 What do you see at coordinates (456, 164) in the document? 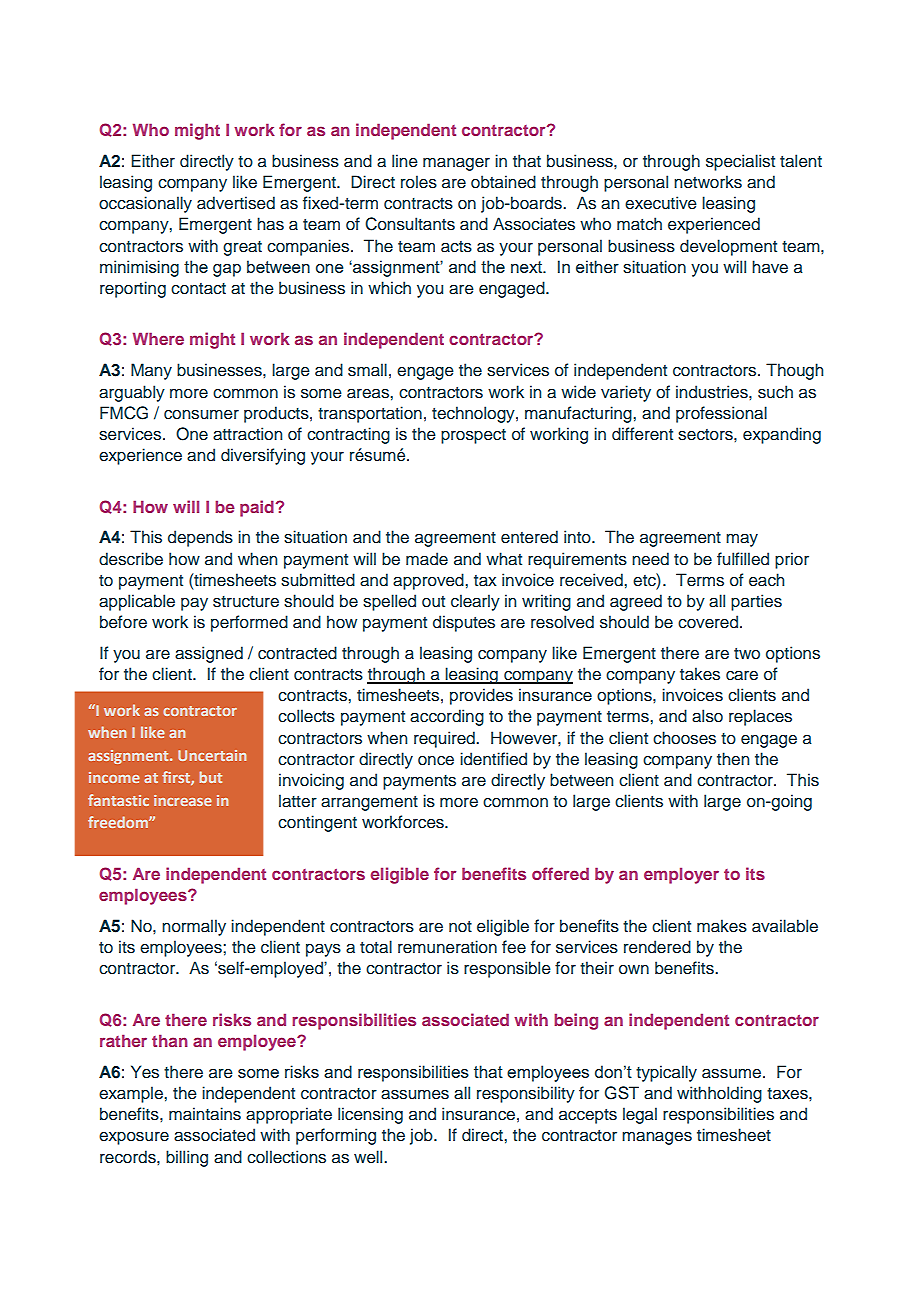
I see `manager` at bounding box center [456, 164].
